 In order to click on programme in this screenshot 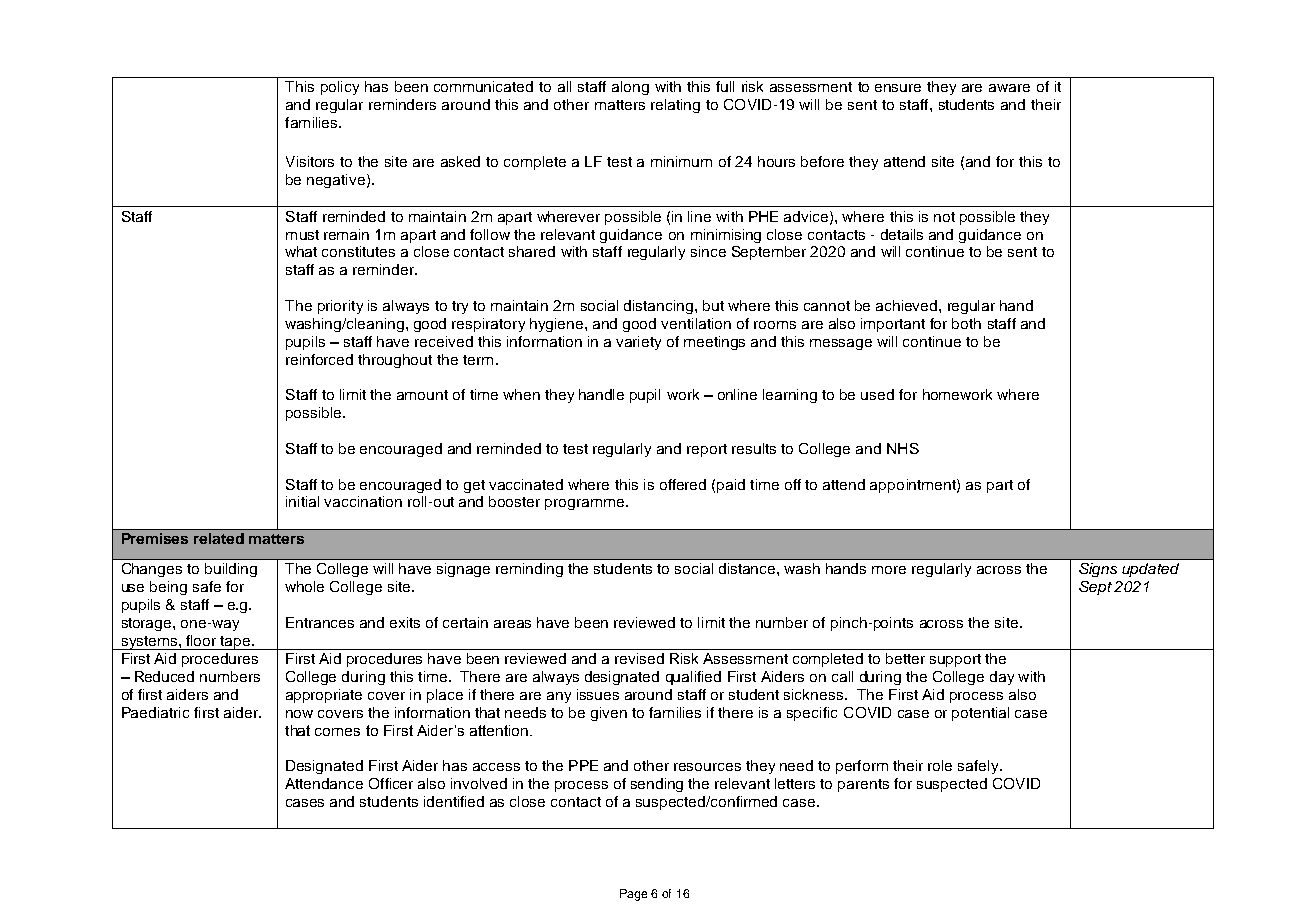, I will do `click(586, 504)`.
